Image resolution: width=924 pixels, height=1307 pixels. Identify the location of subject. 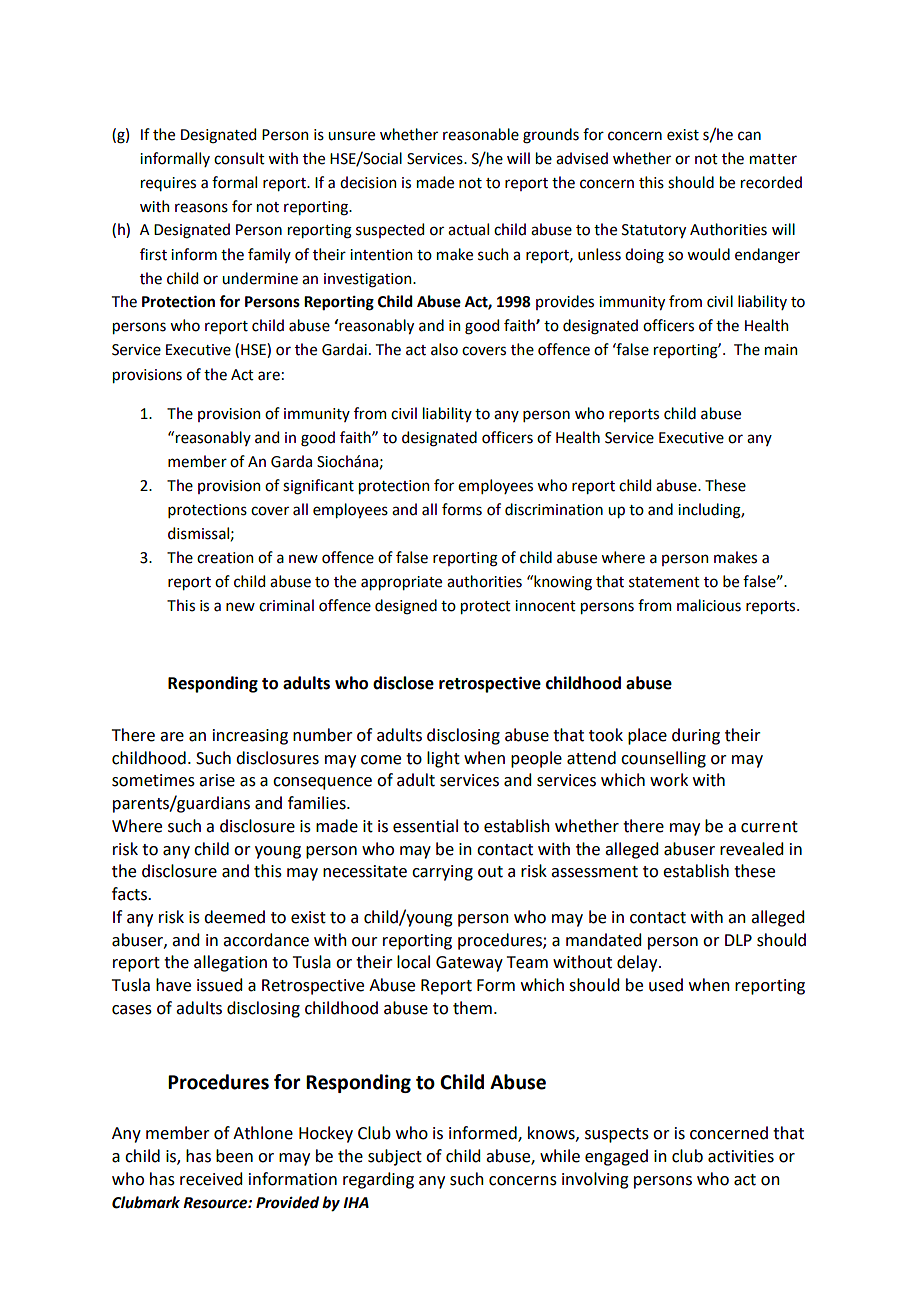
(395, 1157).
